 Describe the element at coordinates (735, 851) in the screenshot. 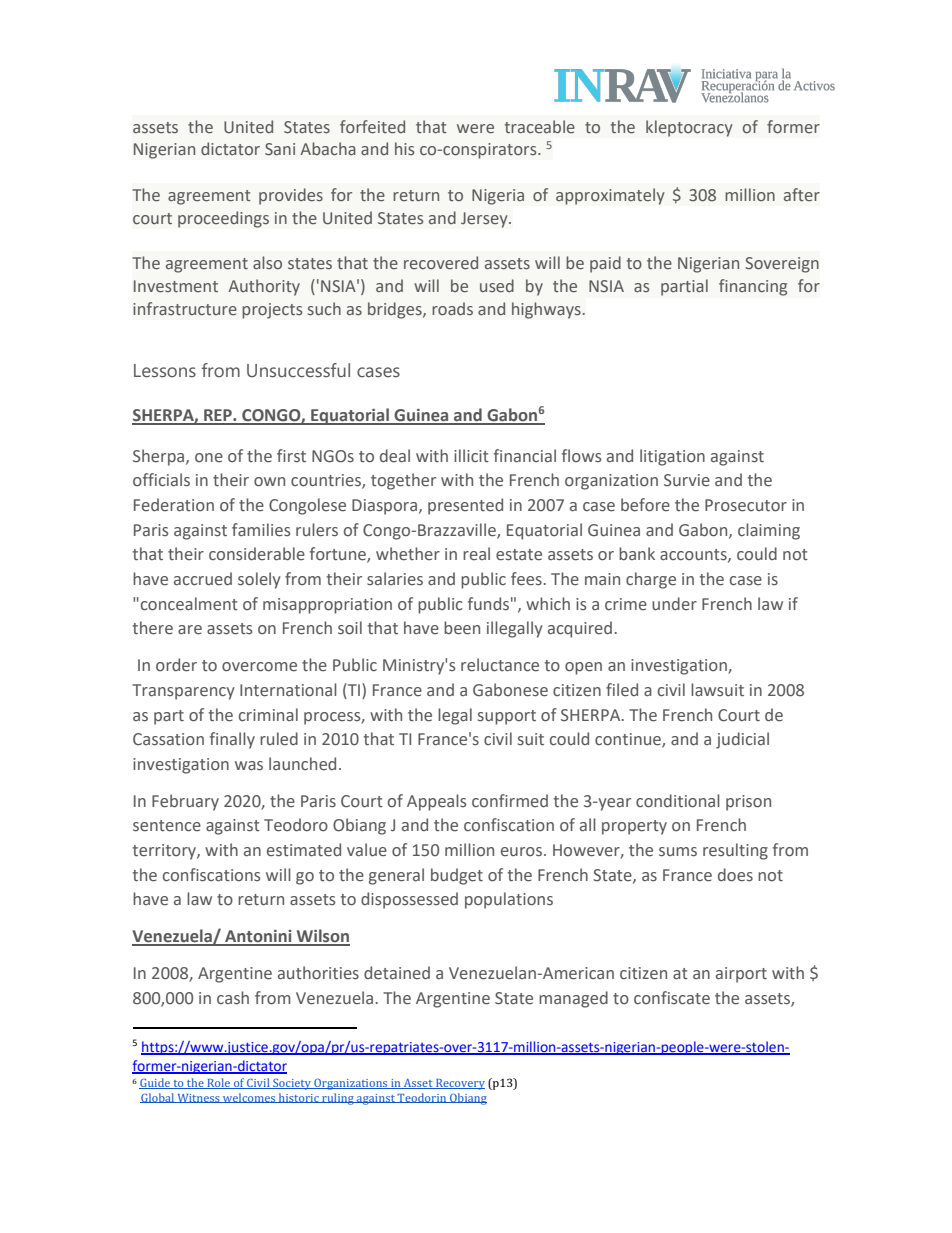

I see `resulting` at that location.
